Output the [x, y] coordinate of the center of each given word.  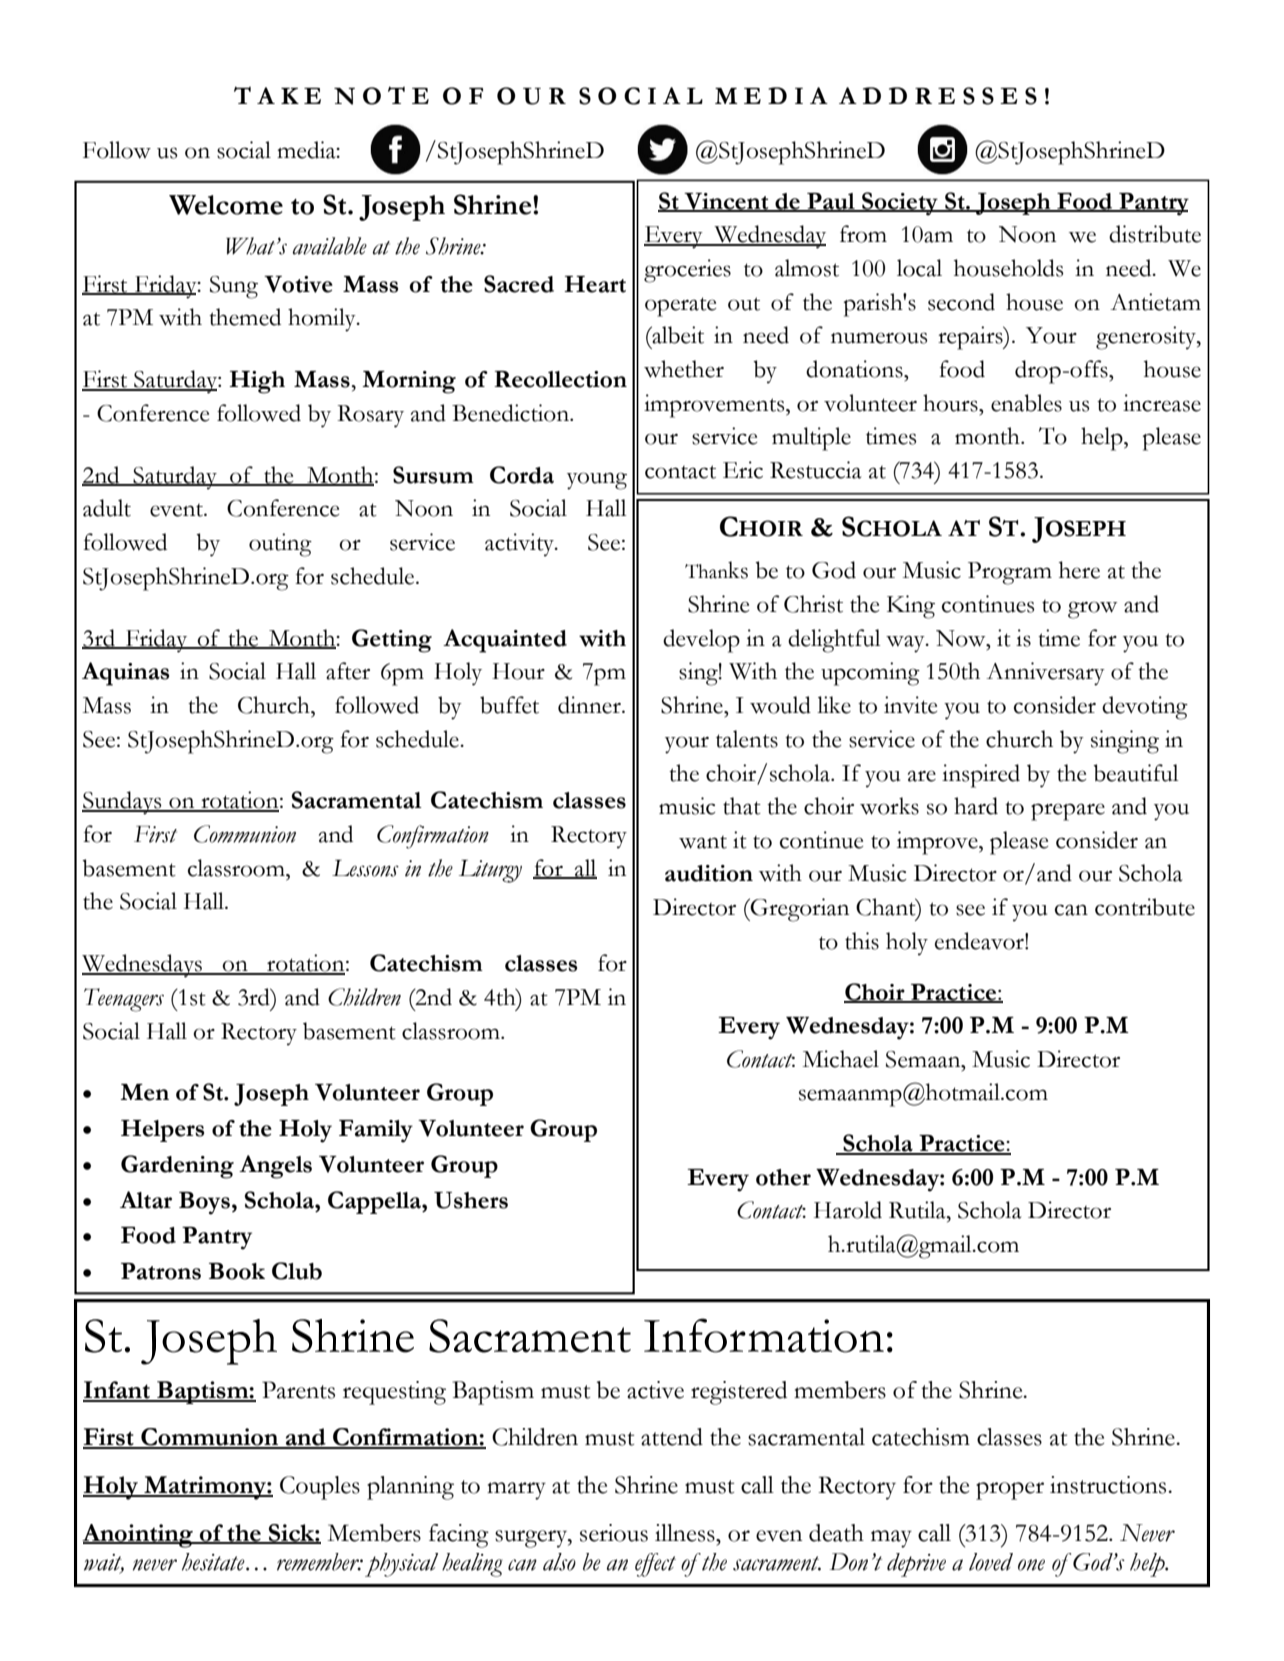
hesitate [214, 1562]
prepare [1068, 812]
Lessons [365, 868]
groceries [687, 271]
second [961, 302]
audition [709, 873]
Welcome [226, 205]
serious [614, 1533]
